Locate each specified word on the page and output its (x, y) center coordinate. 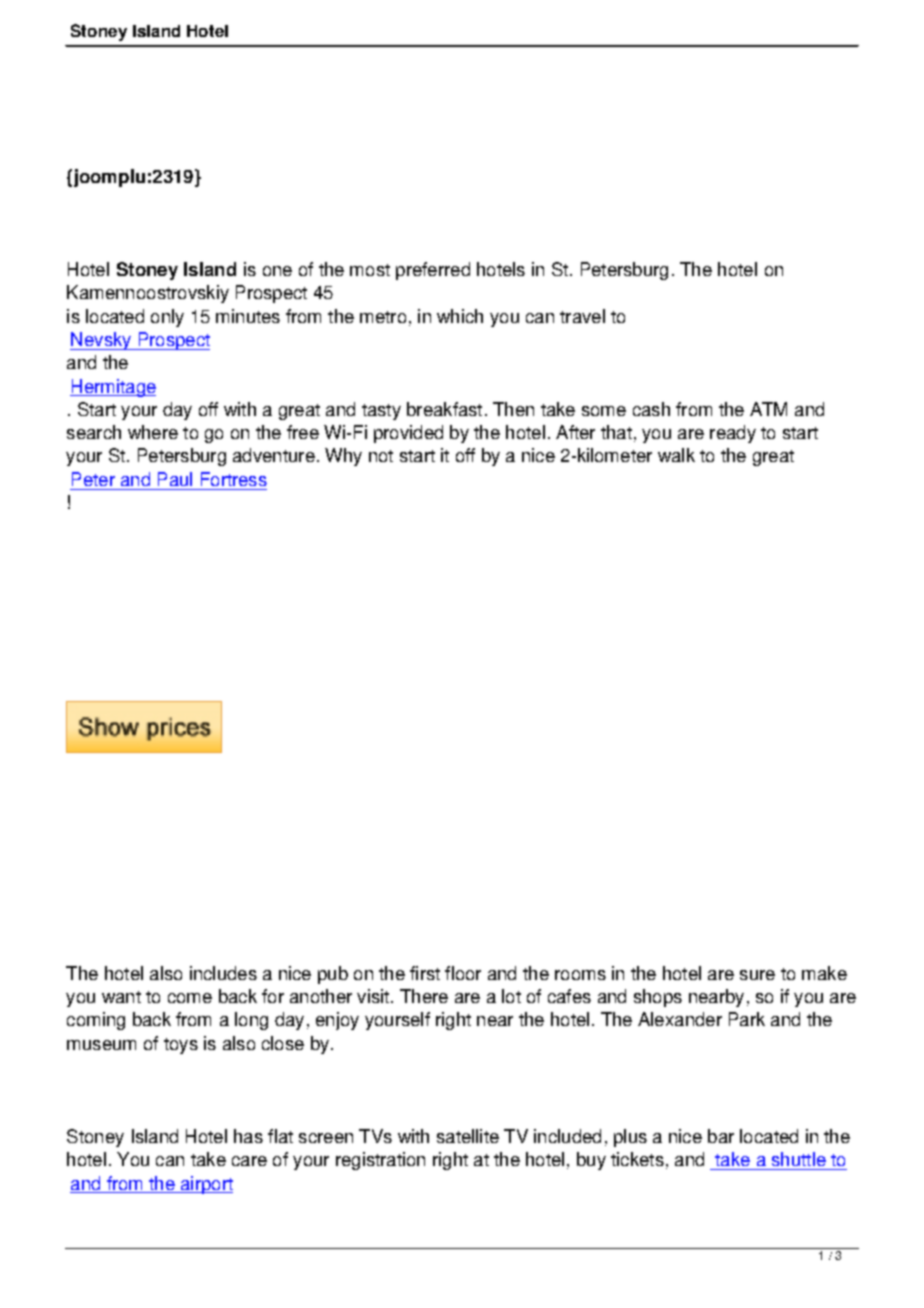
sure (757, 975)
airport (205, 1185)
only (167, 318)
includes (223, 973)
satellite (468, 1136)
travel (582, 316)
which (460, 316)
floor (463, 973)
